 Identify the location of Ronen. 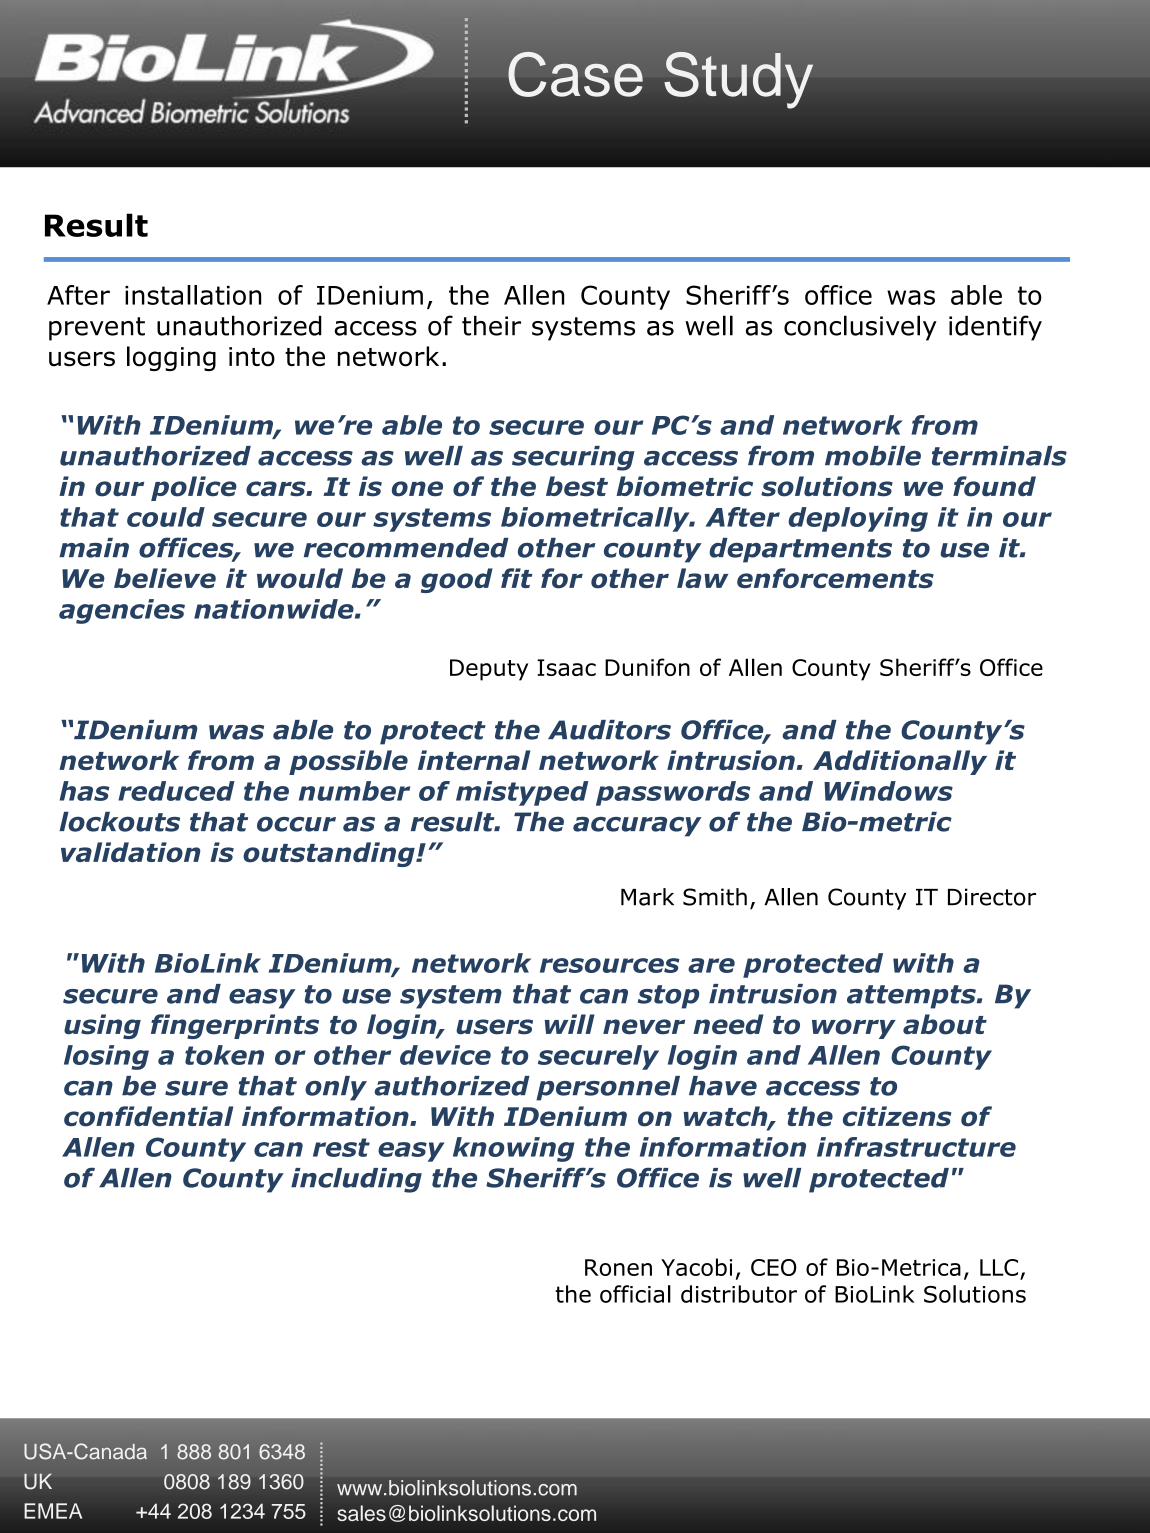
(618, 1267).
